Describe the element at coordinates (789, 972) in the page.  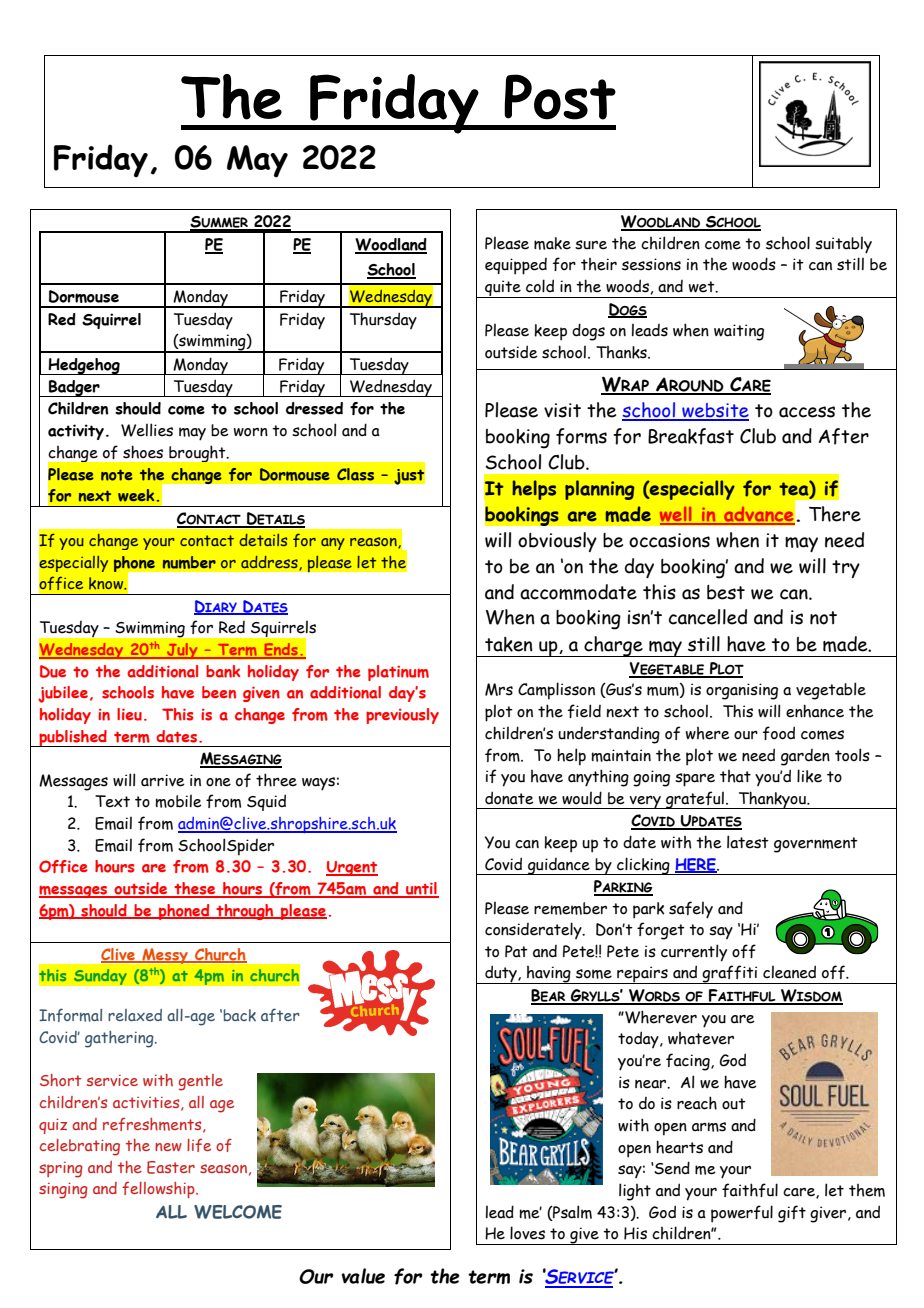
I see `cleaned` at that location.
